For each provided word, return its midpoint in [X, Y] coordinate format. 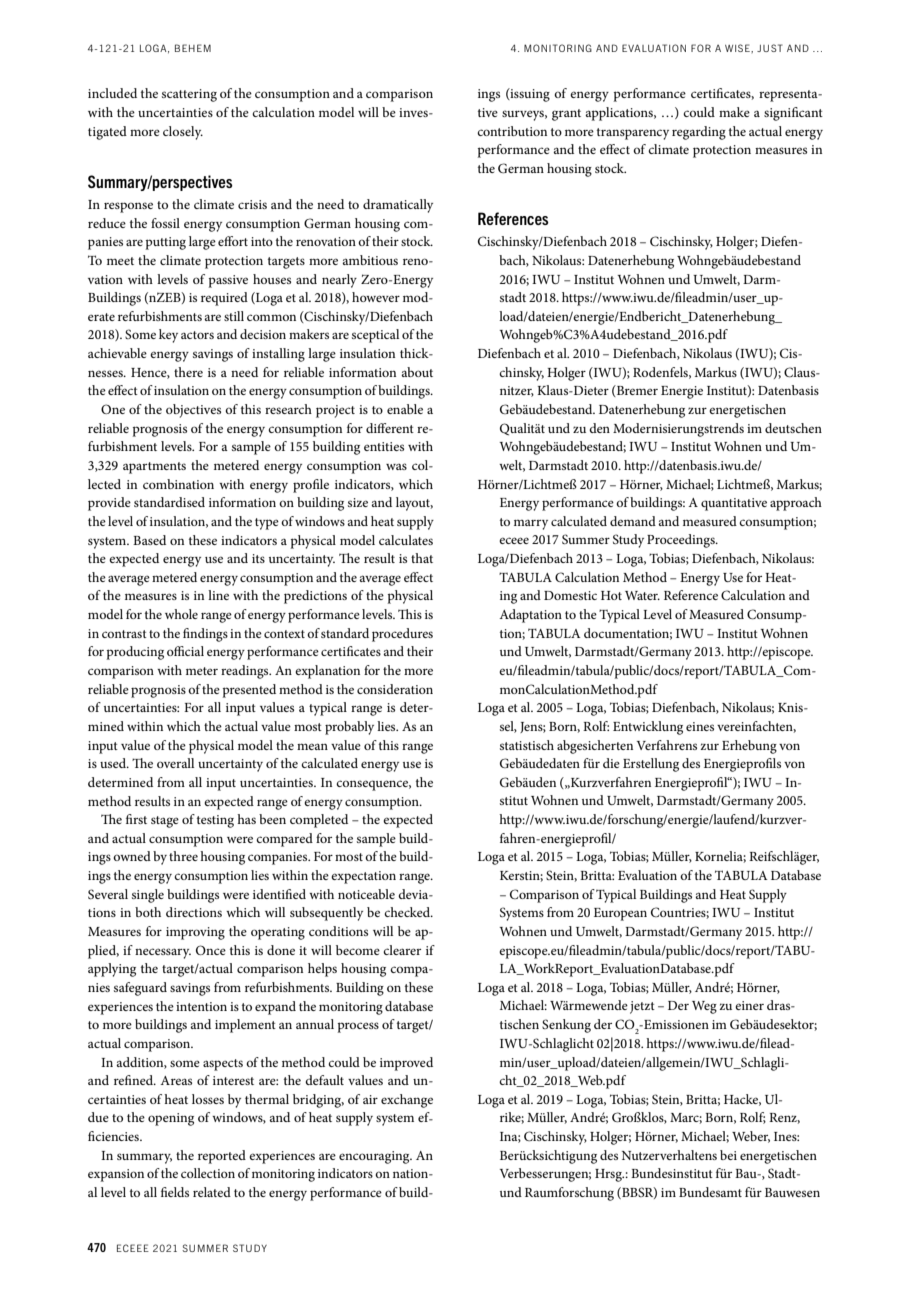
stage [165, 822]
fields [175, 1192]
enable [405, 409]
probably [349, 728]
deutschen [793, 428]
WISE [738, 48]
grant [566, 115]
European [620, 914]
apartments [154, 468]
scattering [189, 95]
